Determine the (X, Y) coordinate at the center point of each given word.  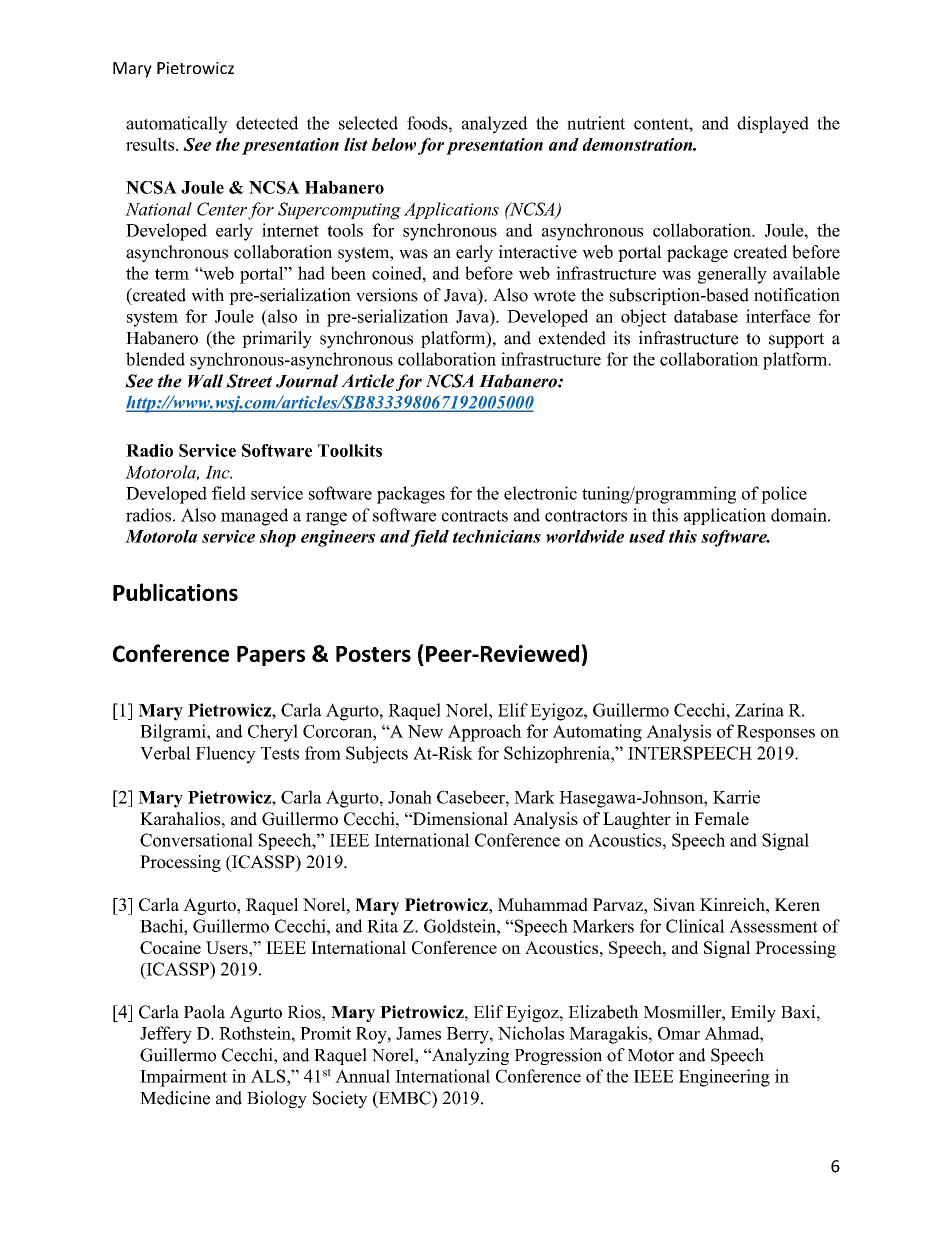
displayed (773, 125)
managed (254, 517)
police (784, 495)
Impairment (183, 1078)
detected (267, 123)
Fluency (226, 755)
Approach (485, 733)
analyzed (495, 125)
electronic (540, 493)
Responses (776, 733)
